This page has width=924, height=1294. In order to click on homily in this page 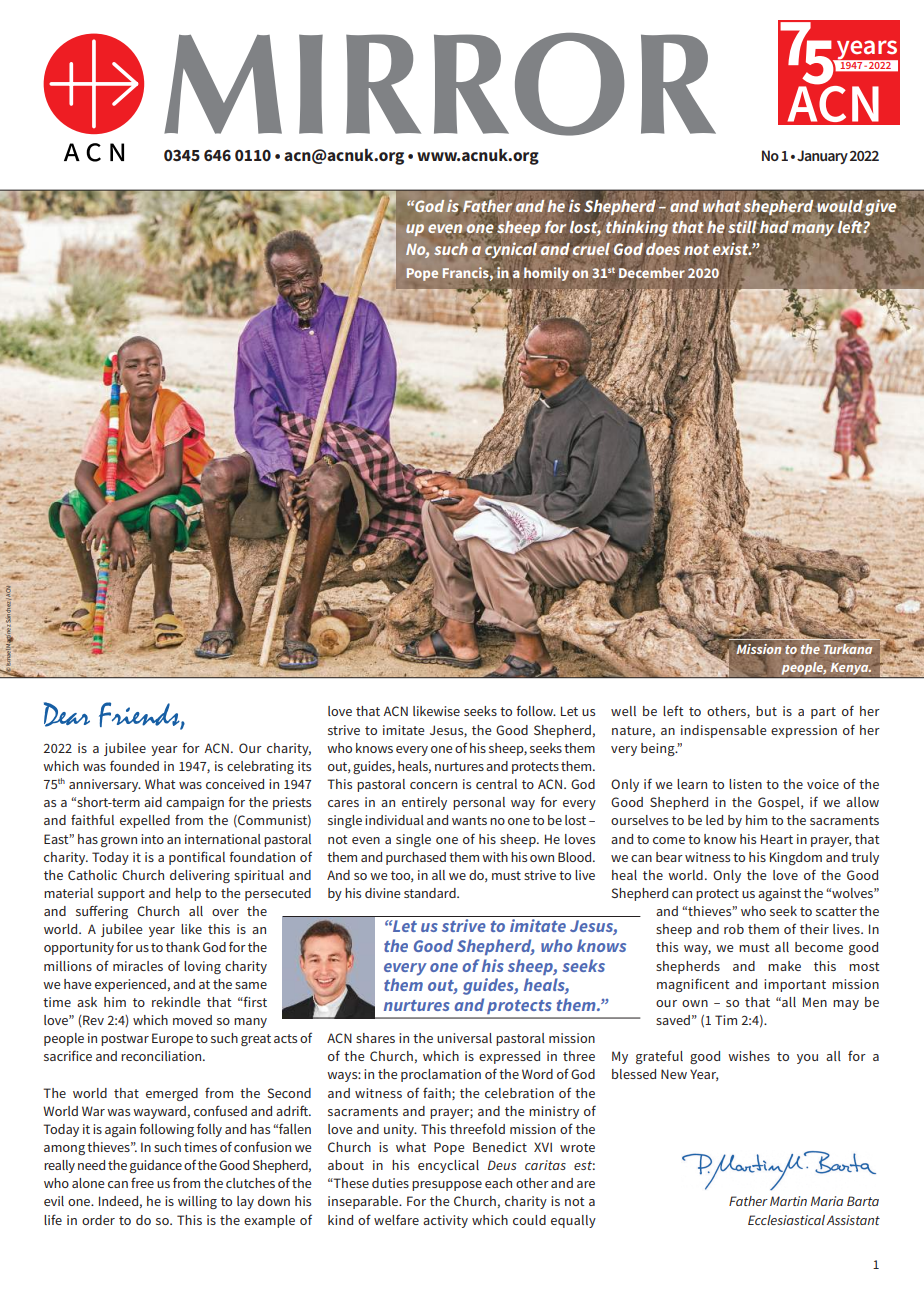, I will do `click(546, 274)`.
